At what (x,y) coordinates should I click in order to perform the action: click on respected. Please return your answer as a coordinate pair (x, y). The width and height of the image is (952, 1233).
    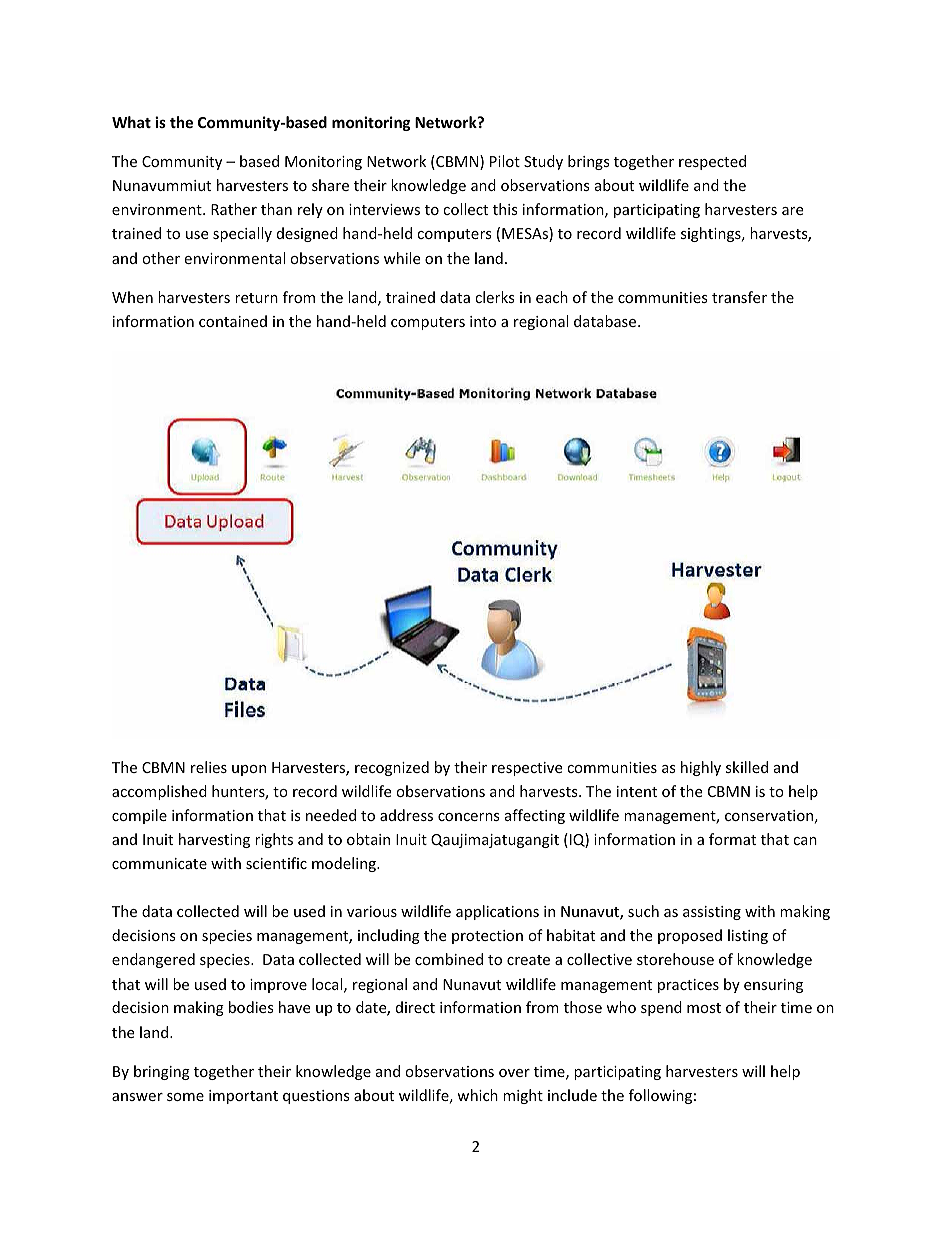
    Looking at the image, I should click on (712, 162).
